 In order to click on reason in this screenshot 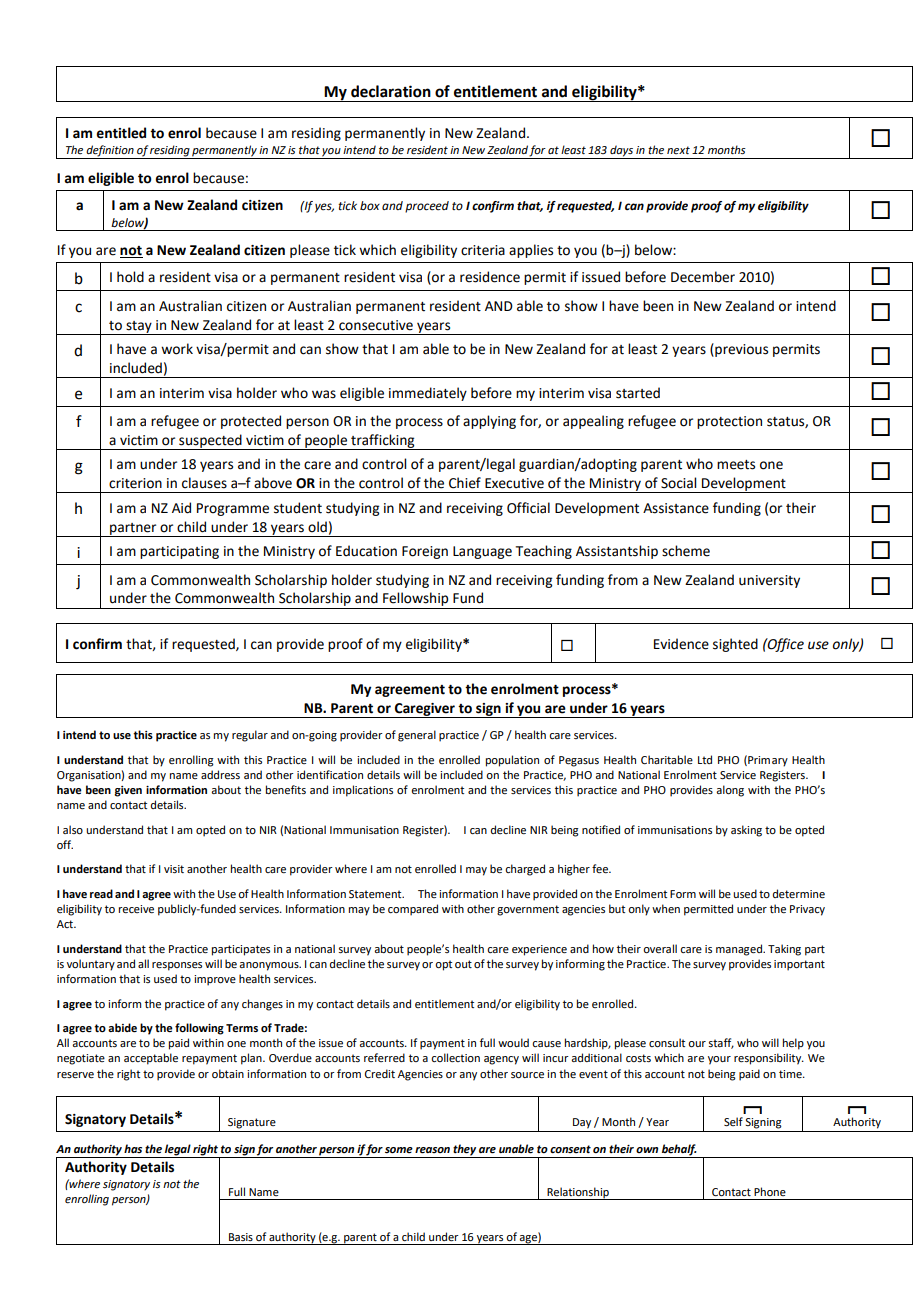, I will do `click(432, 1150)`.
